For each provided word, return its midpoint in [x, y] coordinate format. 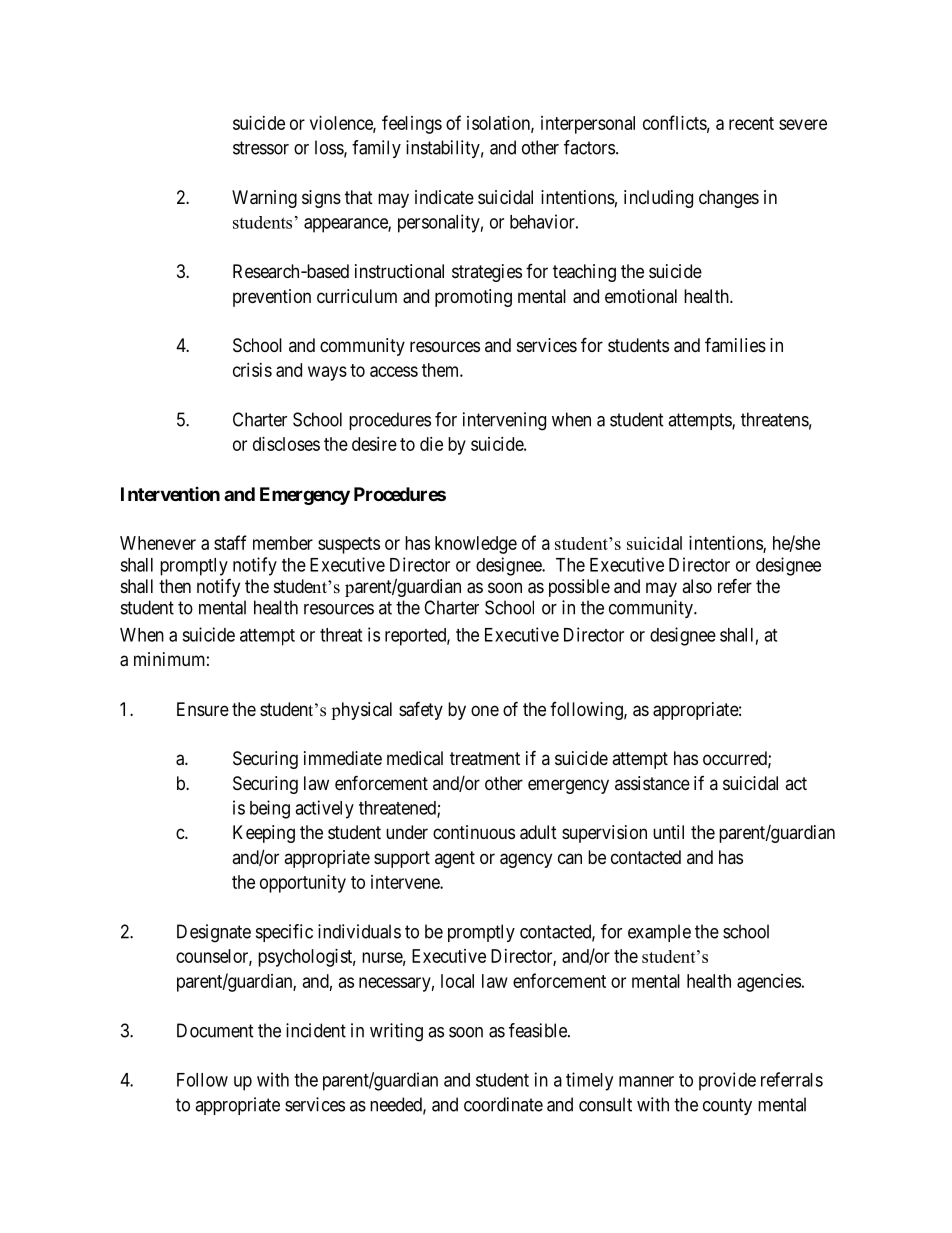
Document [215, 1030]
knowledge [476, 545]
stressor [261, 148]
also [697, 586]
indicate [444, 197]
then [175, 586]
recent [751, 123]
